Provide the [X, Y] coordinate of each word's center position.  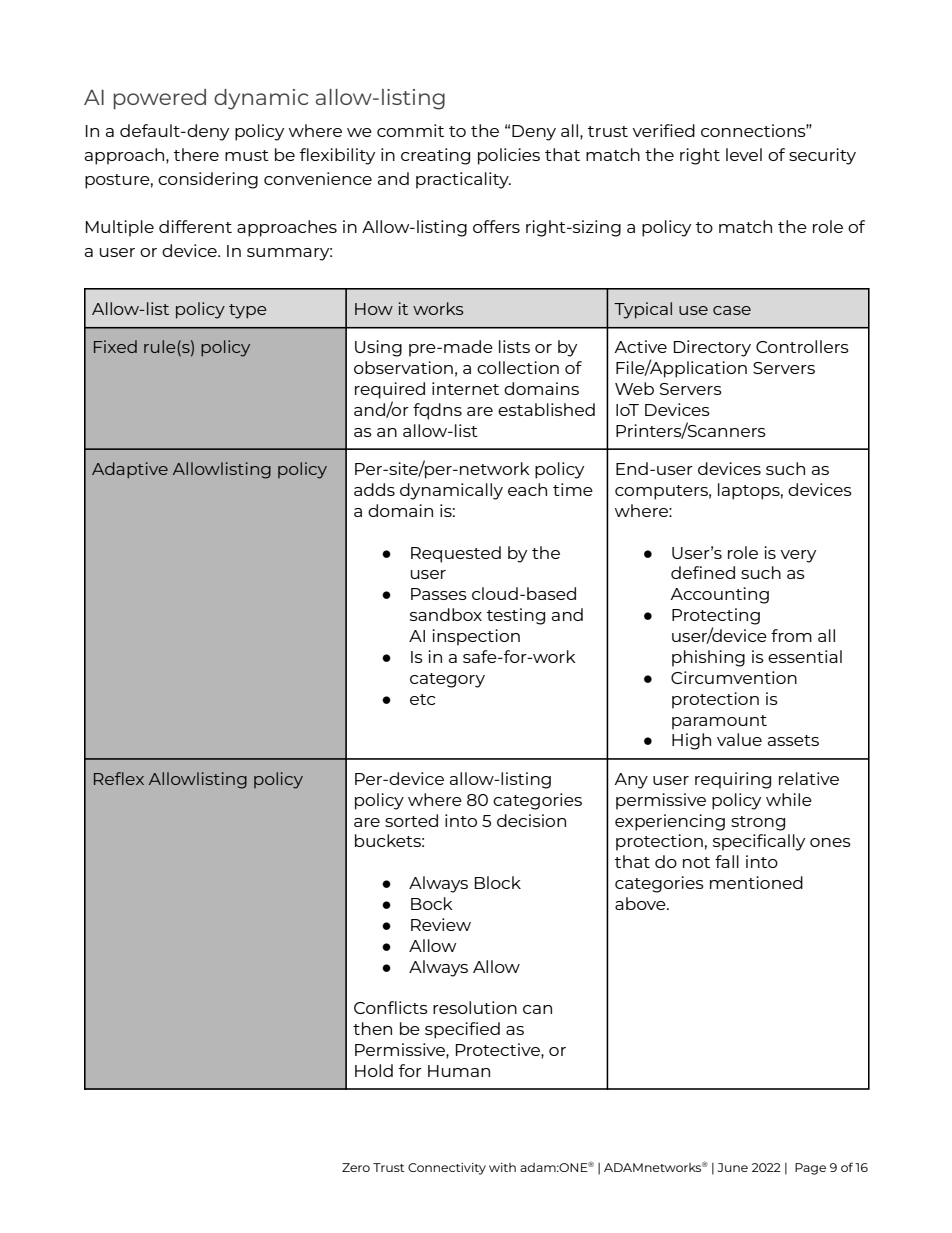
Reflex [119, 778]
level [744, 154]
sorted [411, 820]
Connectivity [447, 1169]
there [196, 154]
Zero [356, 1167]
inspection [476, 637]
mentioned [756, 882]
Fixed [115, 346]
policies [509, 156]
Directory [712, 348]
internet [465, 388]
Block [498, 882]
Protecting [716, 616]
